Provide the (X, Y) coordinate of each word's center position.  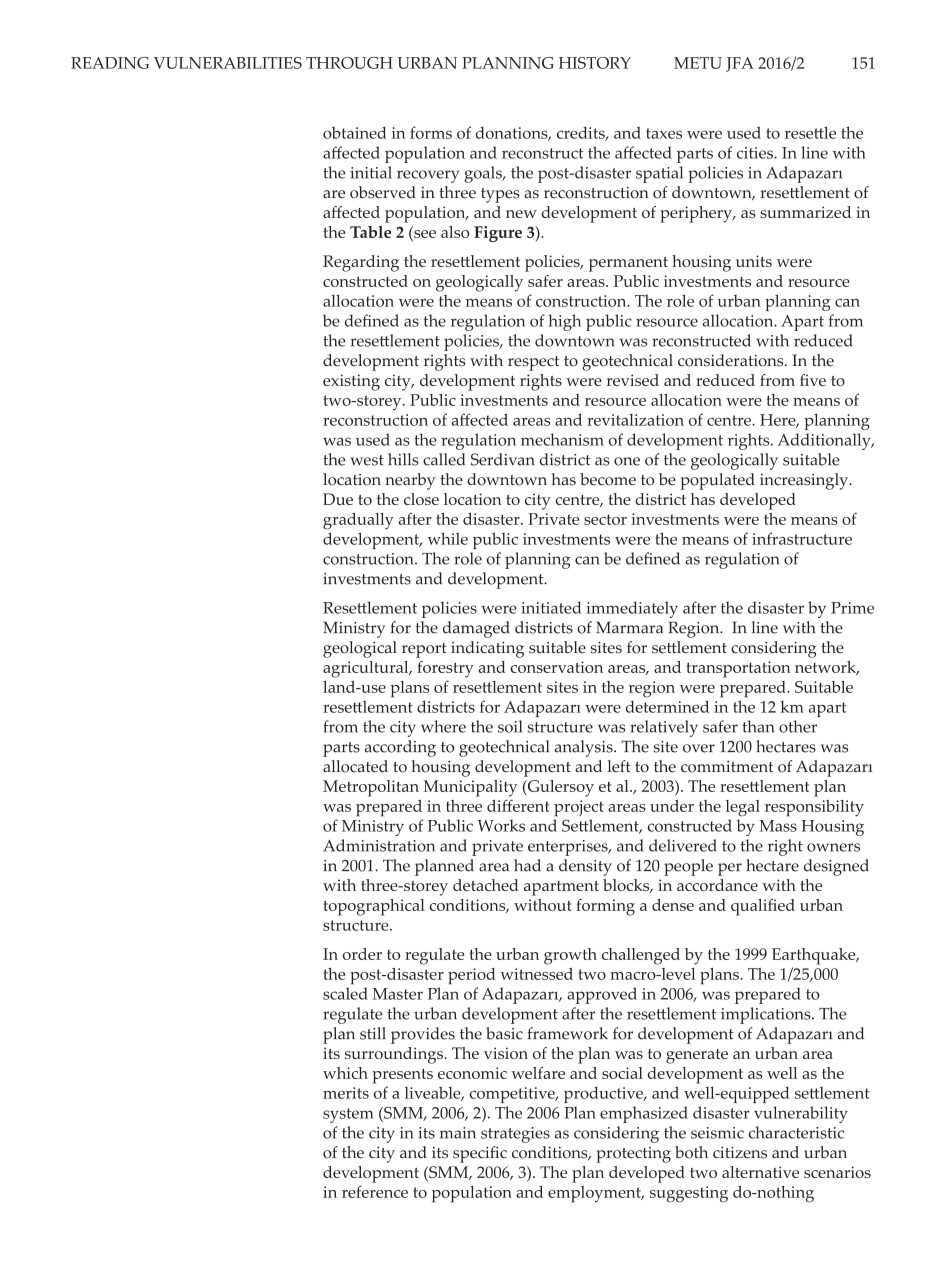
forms (431, 132)
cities (756, 153)
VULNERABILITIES (228, 63)
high (564, 322)
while (448, 538)
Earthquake (815, 956)
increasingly (805, 481)
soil (510, 726)
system (348, 1115)
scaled (345, 993)
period (472, 976)
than (758, 726)
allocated (355, 766)
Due (338, 499)
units (754, 261)
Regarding (361, 263)
